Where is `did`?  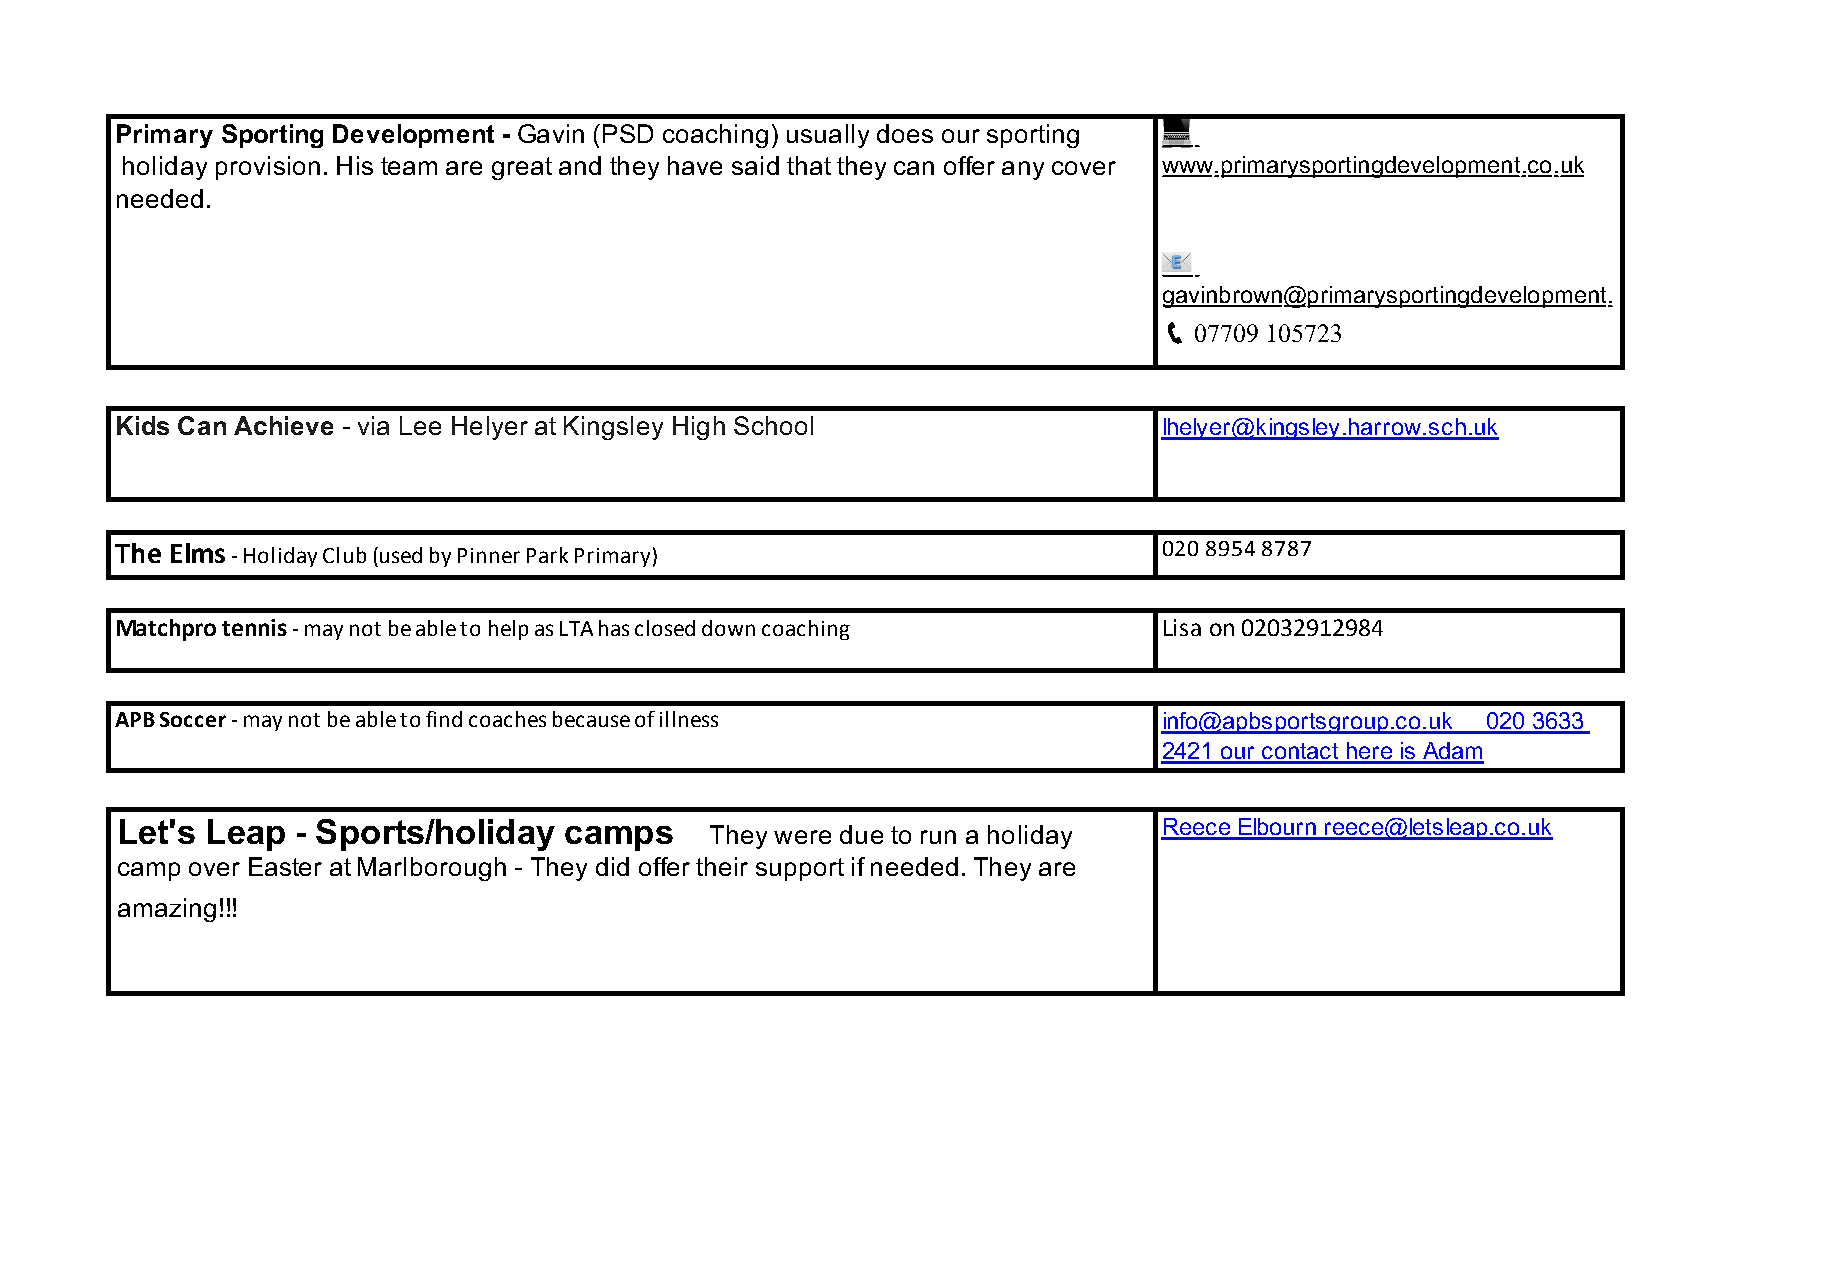
did is located at coordinates (612, 866).
